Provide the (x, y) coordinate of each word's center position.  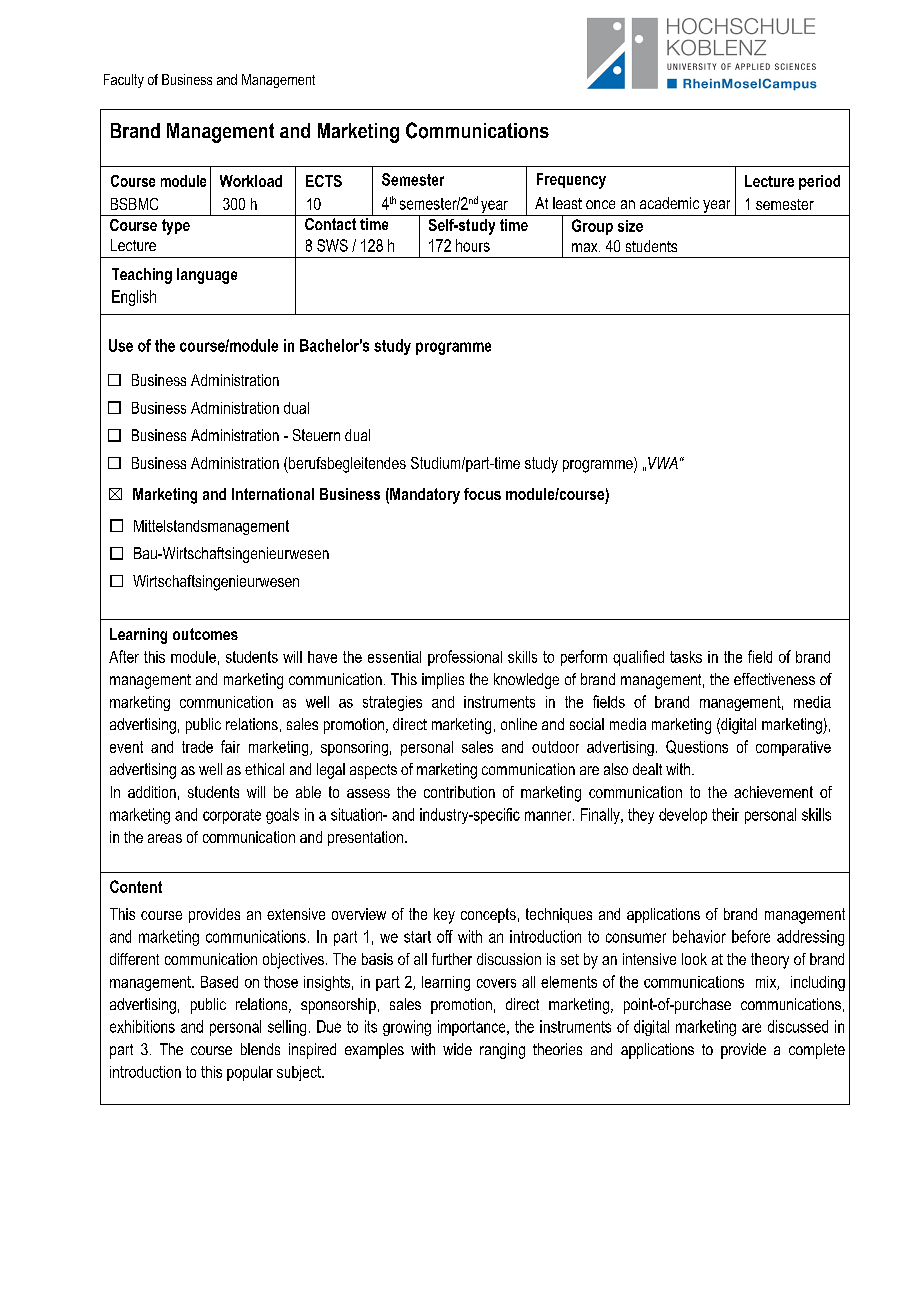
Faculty (124, 81)
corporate (232, 816)
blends (260, 1049)
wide (457, 1049)
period (819, 182)
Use (121, 345)
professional (465, 658)
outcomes (205, 634)
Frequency (571, 181)
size (630, 226)
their (725, 814)
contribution (459, 792)
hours (473, 245)
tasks (686, 657)
